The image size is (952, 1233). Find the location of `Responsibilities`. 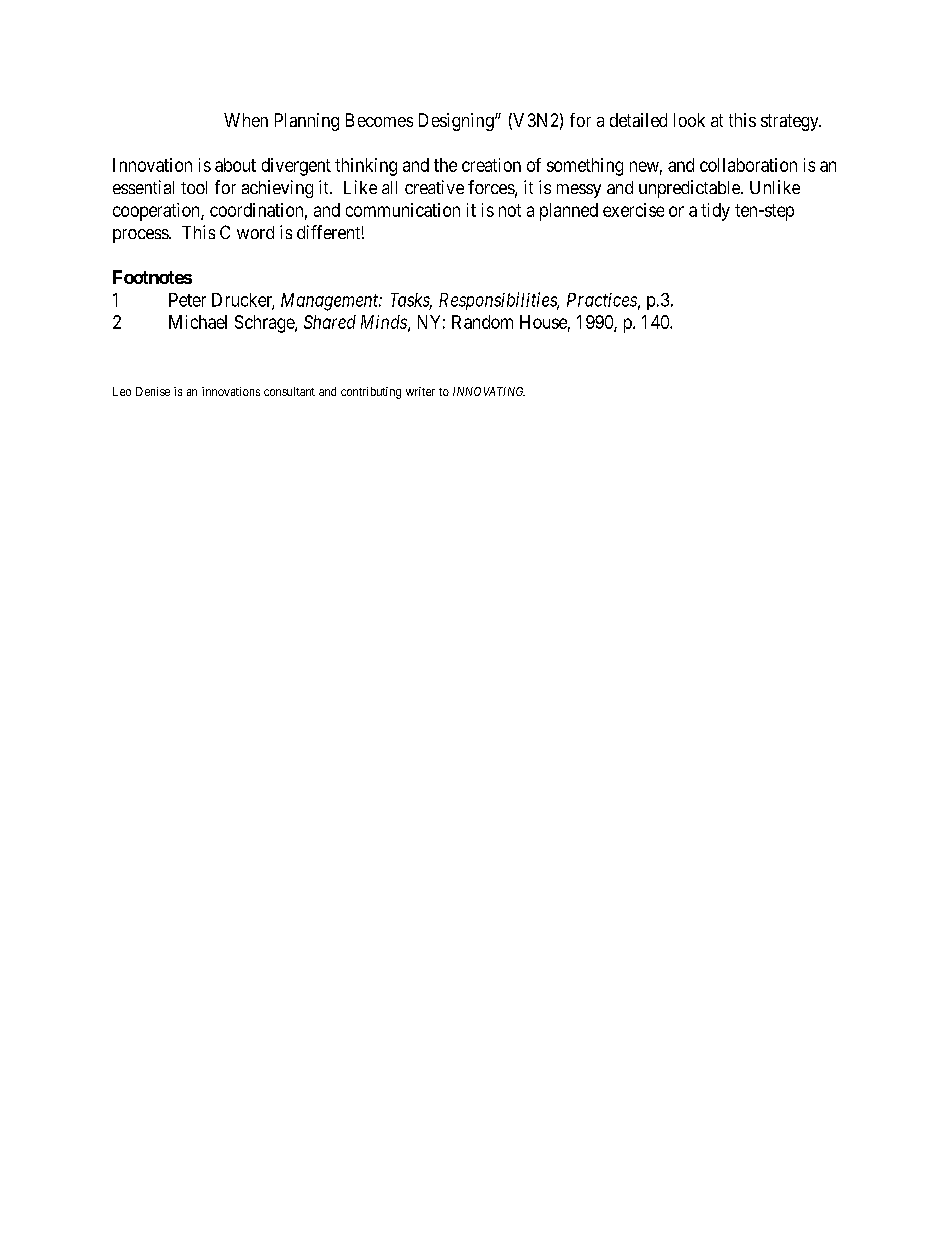

Responsibilities is located at coordinates (499, 301).
